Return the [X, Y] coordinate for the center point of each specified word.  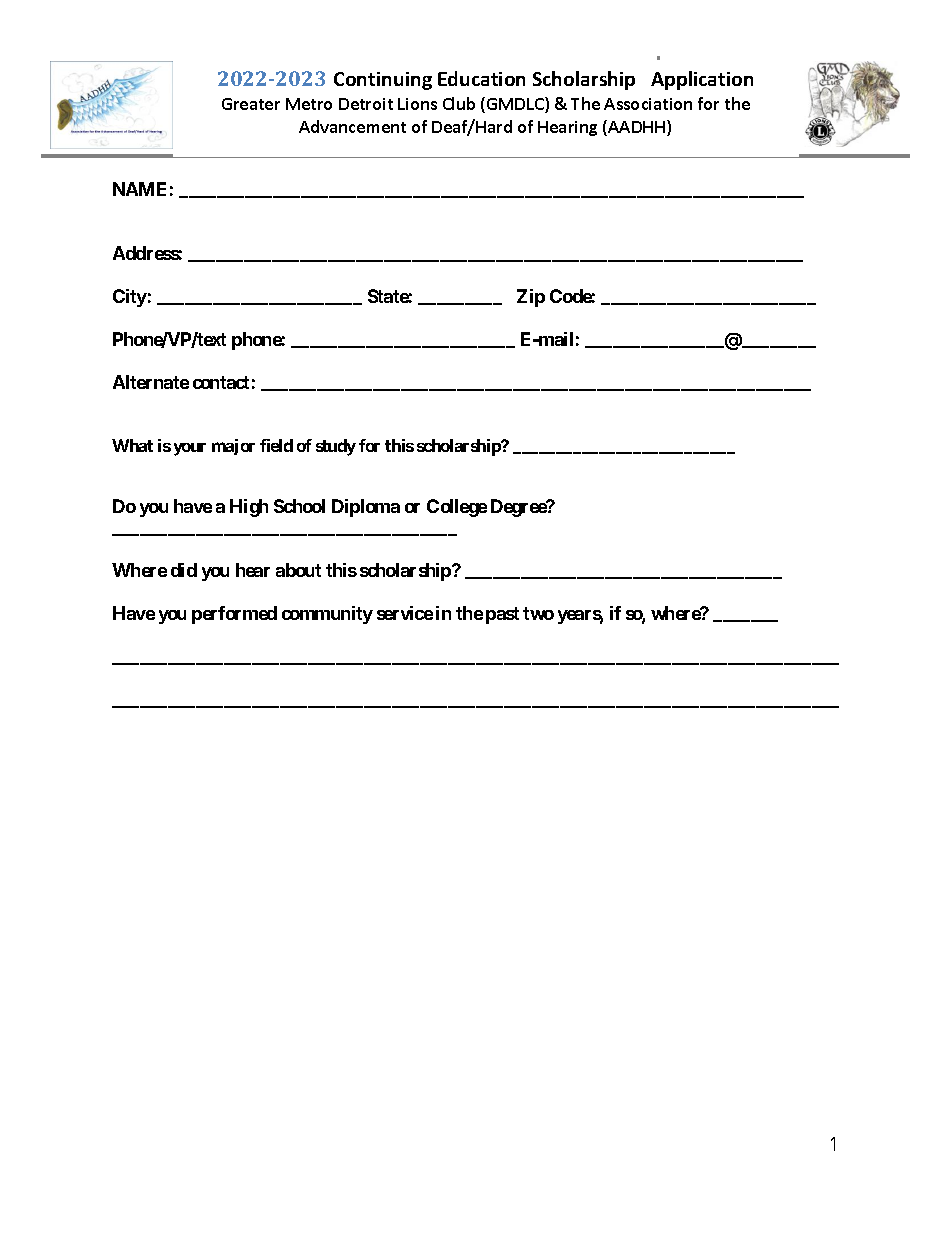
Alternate [151, 382]
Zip [531, 298]
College [457, 508]
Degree [519, 508]
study [336, 447]
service [405, 613]
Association [648, 104]
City [130, 298]
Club [459, 103]
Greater [251, 104]
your [190, 449]
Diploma [366, 508]
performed [234, 615]
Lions [417, 104]
